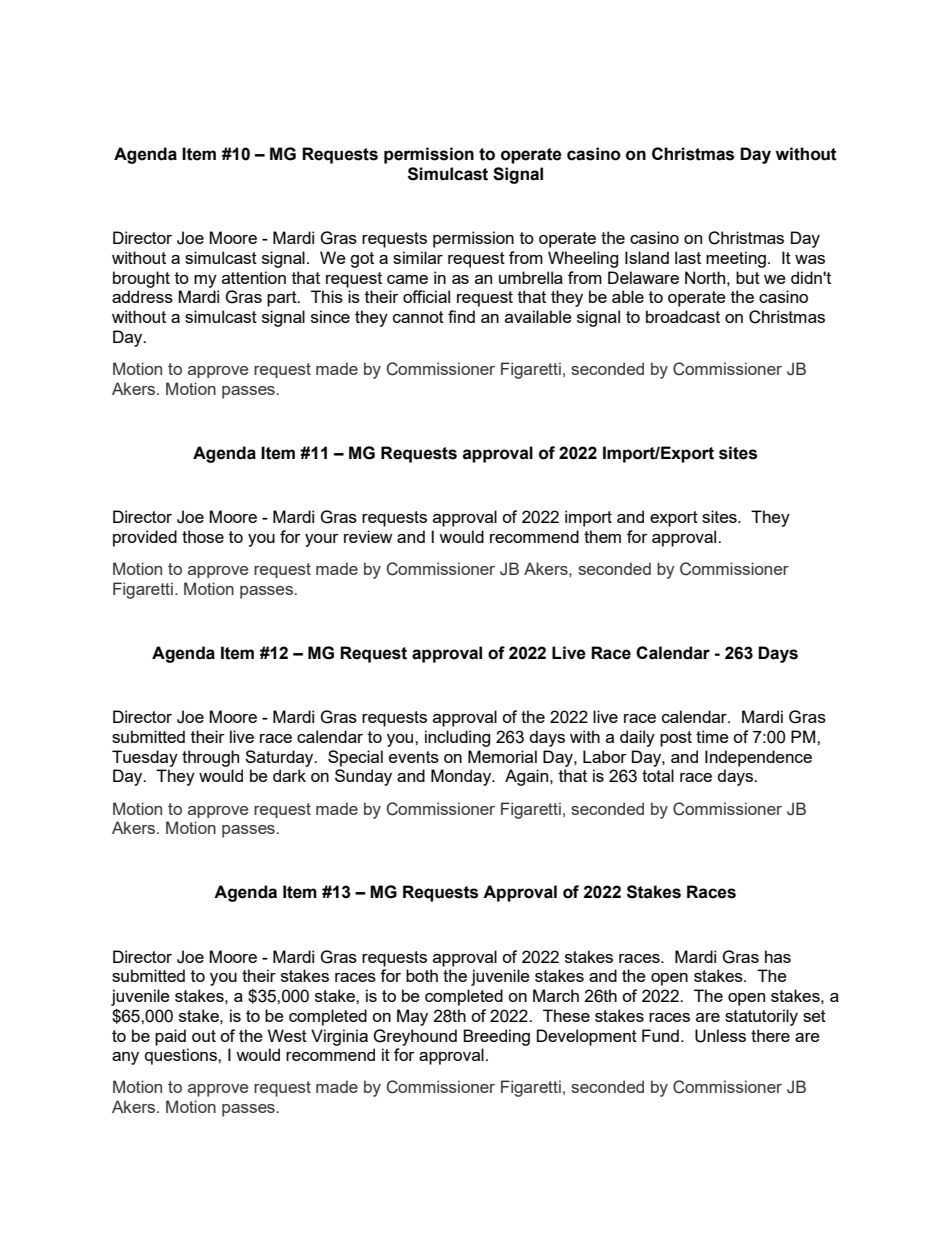 The image size is (952, 1233). What do you see at coordinates (720, 1036) in the page?
I see `Unless` at bounding box center [720, 1036].
